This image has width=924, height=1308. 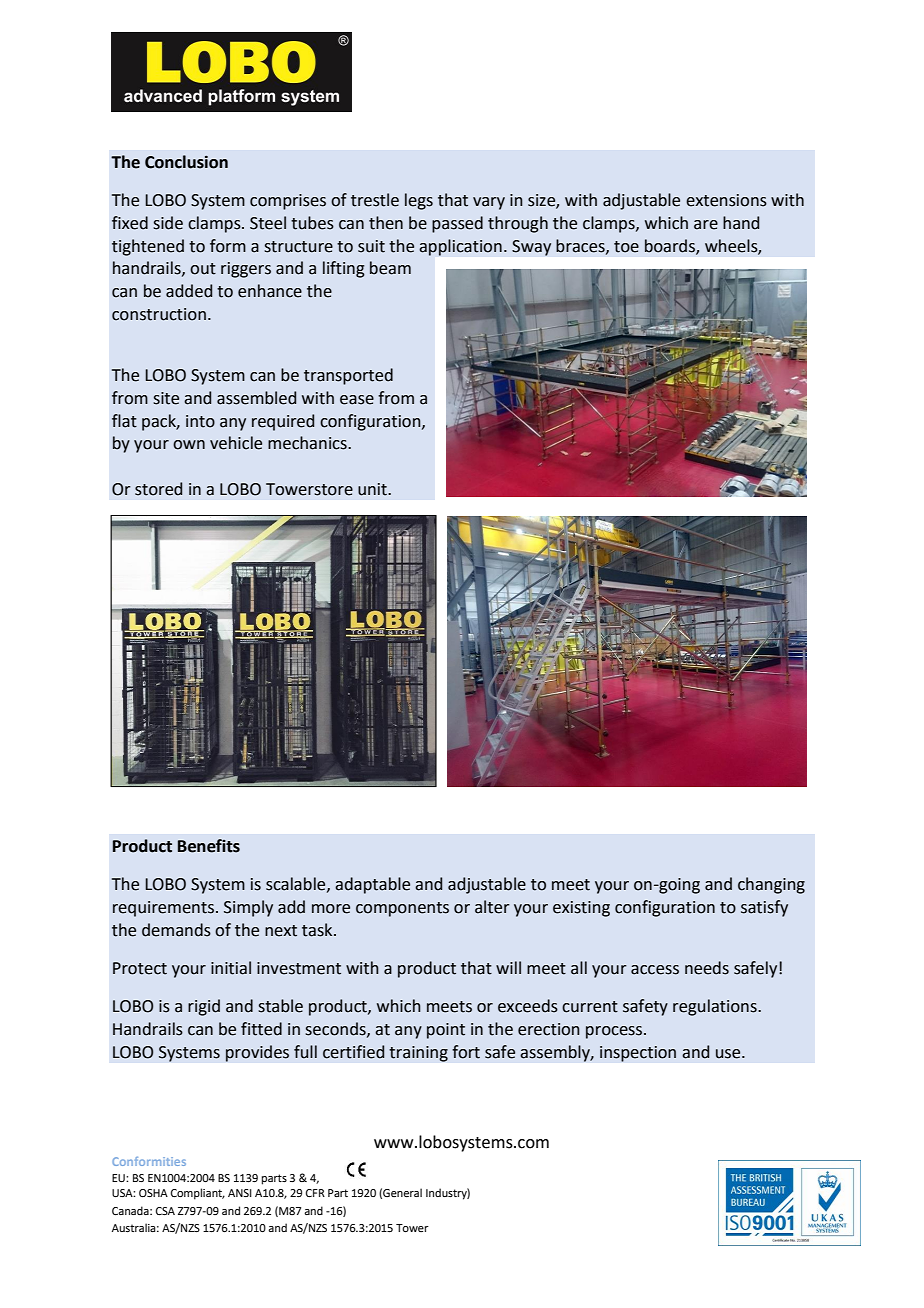 What do you see at coordinates (771, 885) in the image?
I see `changing` at bounding box center [771, 885].
